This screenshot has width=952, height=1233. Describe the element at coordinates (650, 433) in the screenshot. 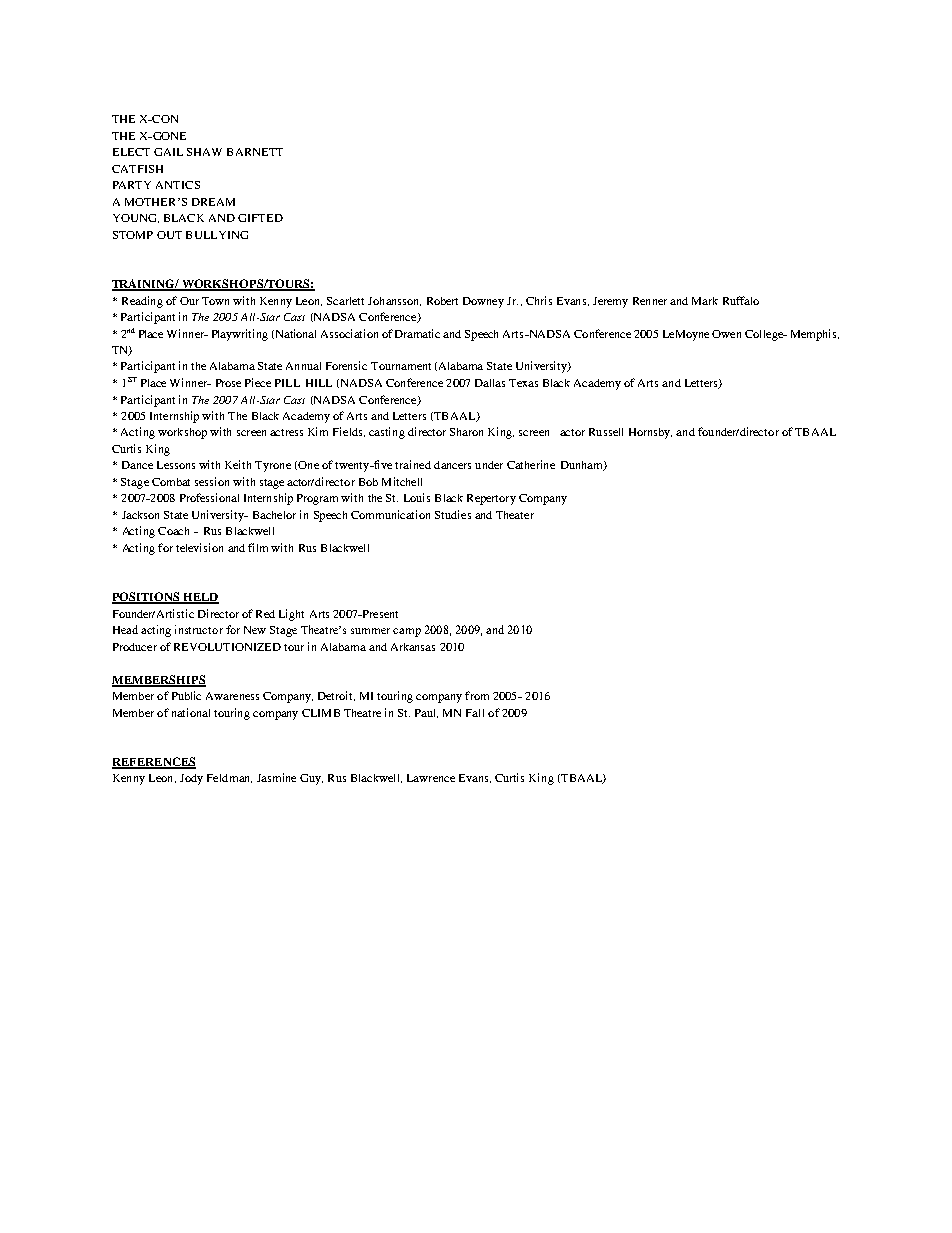

I see `Hornsby` at that location.
